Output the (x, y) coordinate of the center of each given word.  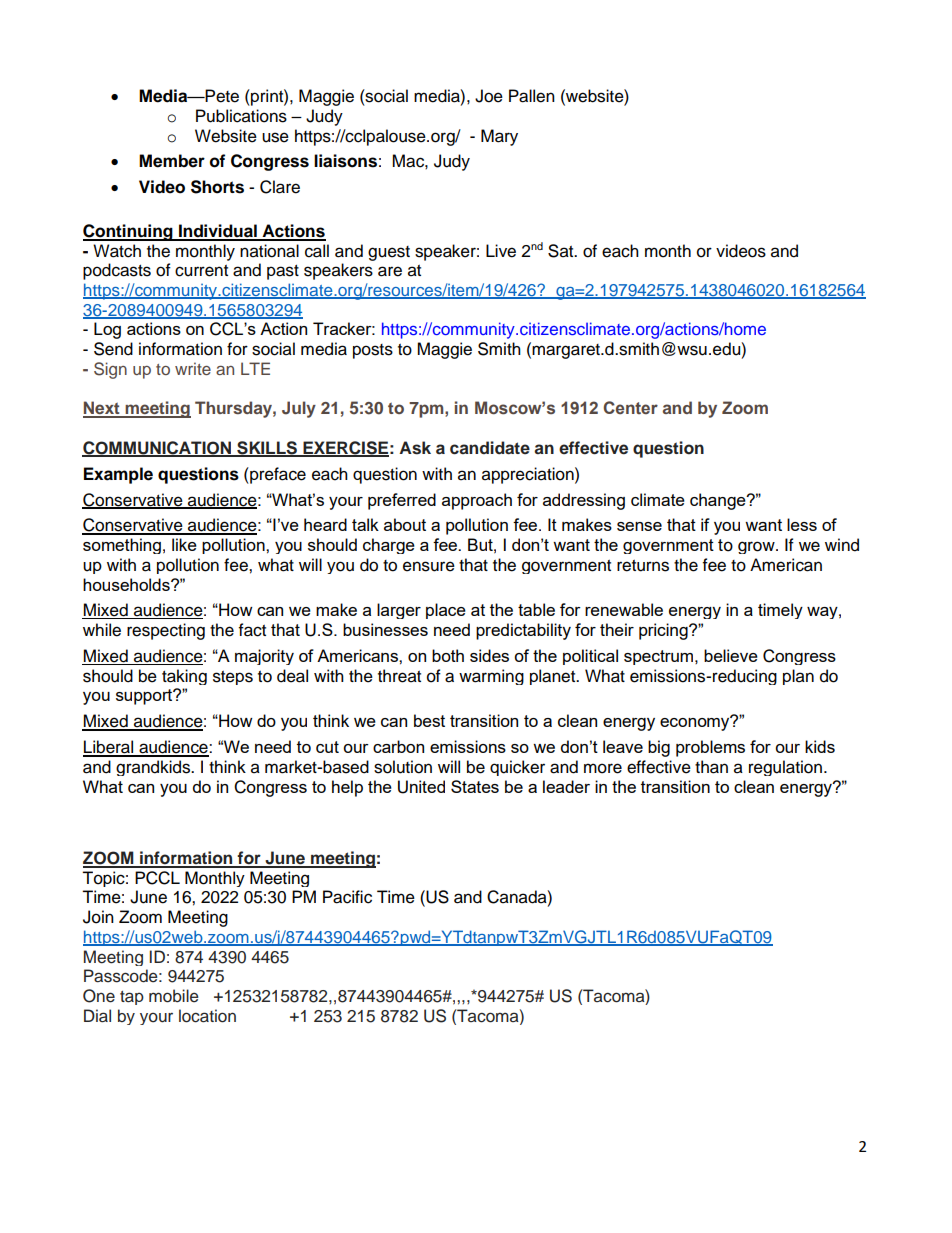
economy (696, 723)
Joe (489, 96)
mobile (174, 996)
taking (184, 677)
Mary (499, 137)
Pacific (347, 897)
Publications (241, 116)
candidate (490, 448)
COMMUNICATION (158, 448)
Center (630, 407)
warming (491, 677)
